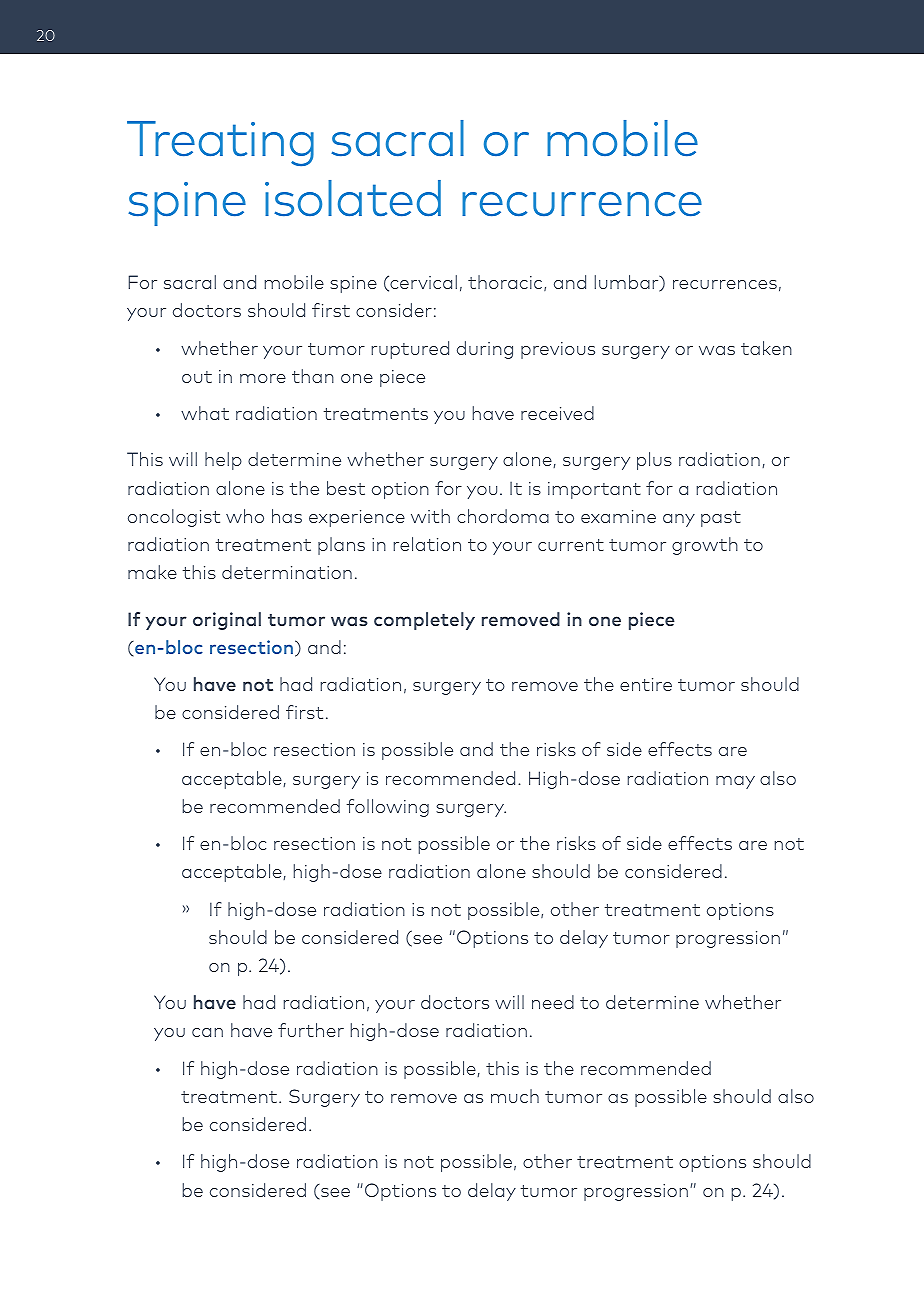 This screenshot has width=924, height=1305. Describe the element at coordinates (628, 283) in the screenshot. I see `lumbar` at that location.
